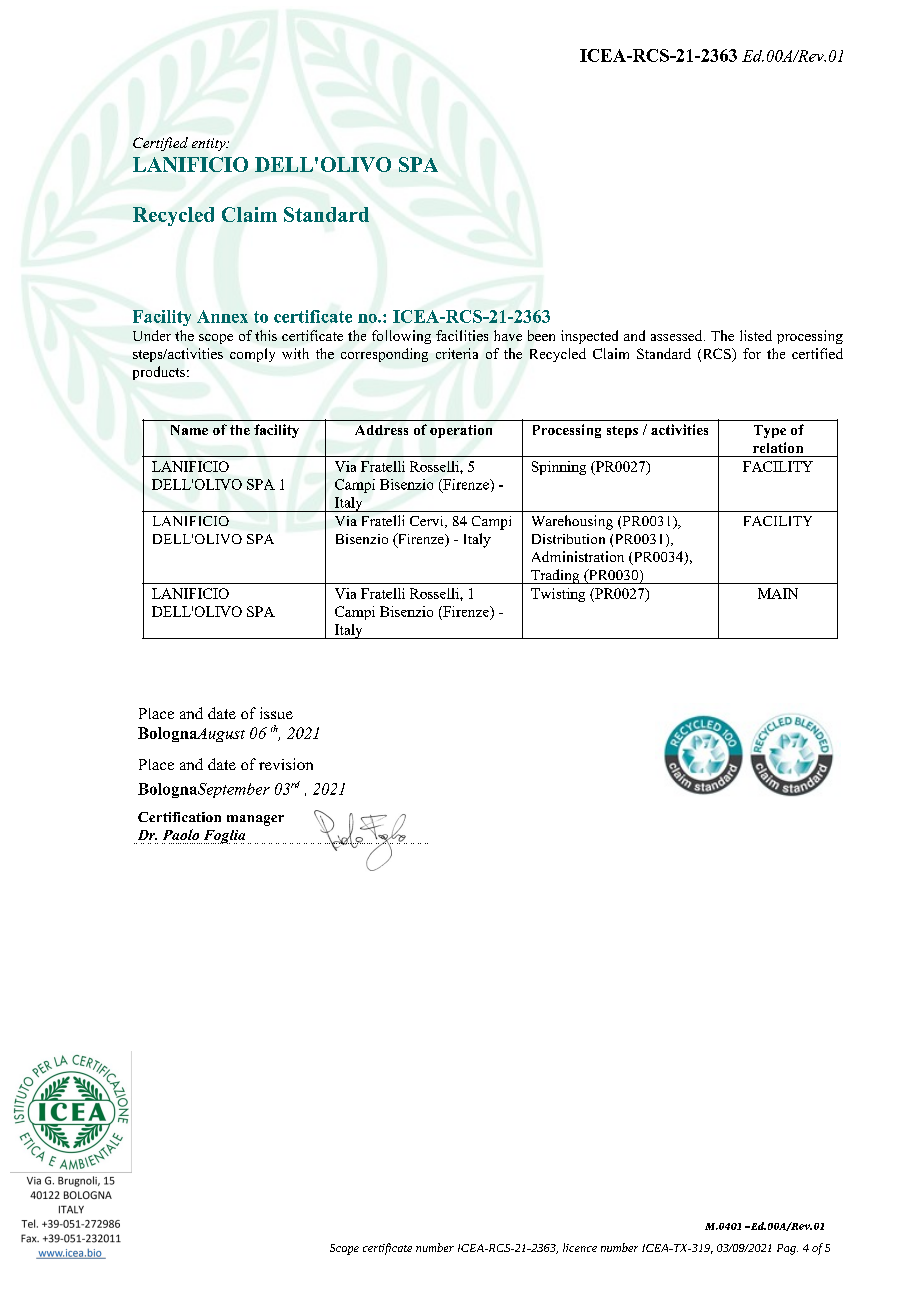  What do you see at coordinates (276, 713) in the screenshot?
I see `issue` at bounding box center [276, 713].
